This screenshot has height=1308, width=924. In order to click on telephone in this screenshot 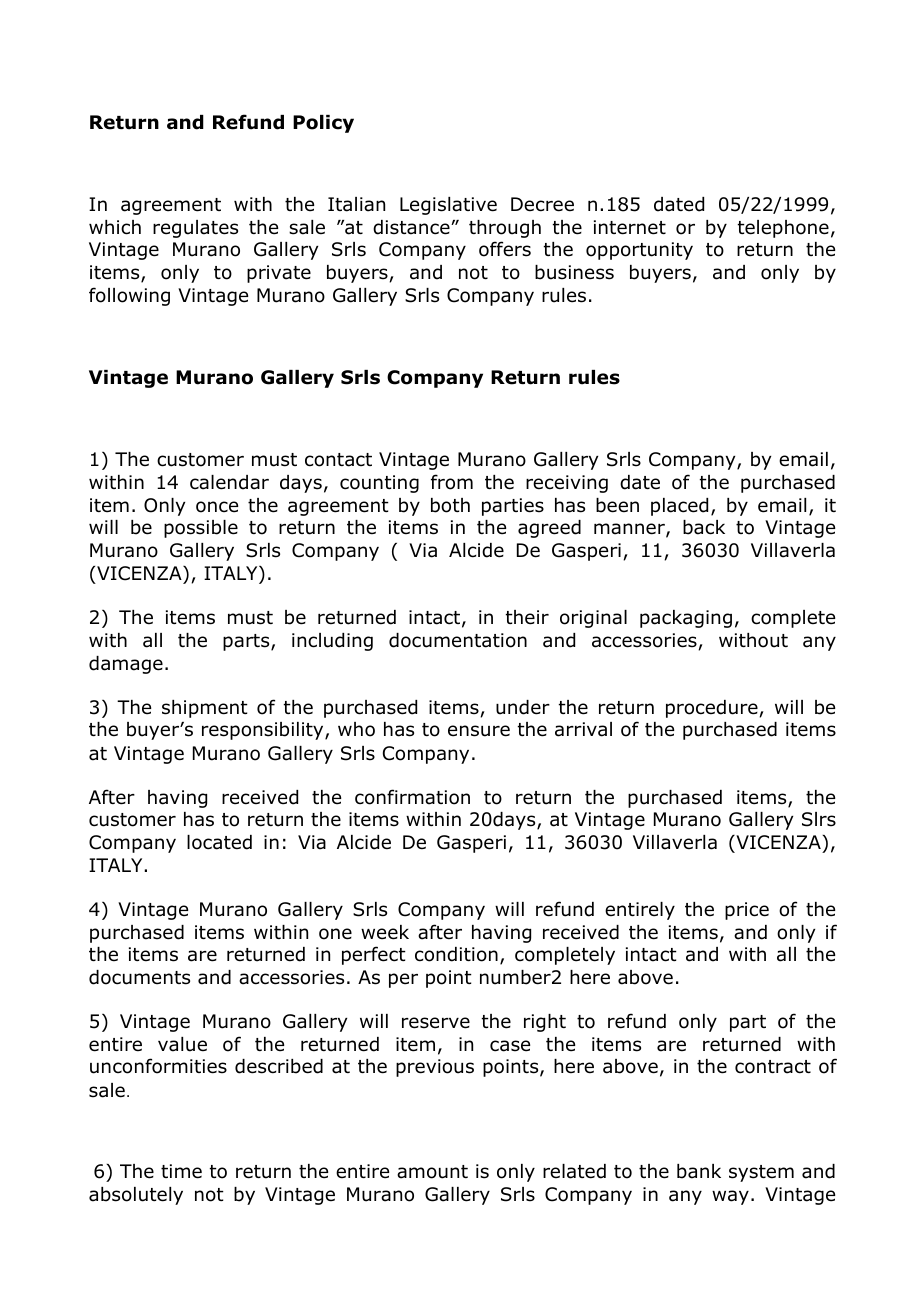, I will do `click(783, 229)`.
